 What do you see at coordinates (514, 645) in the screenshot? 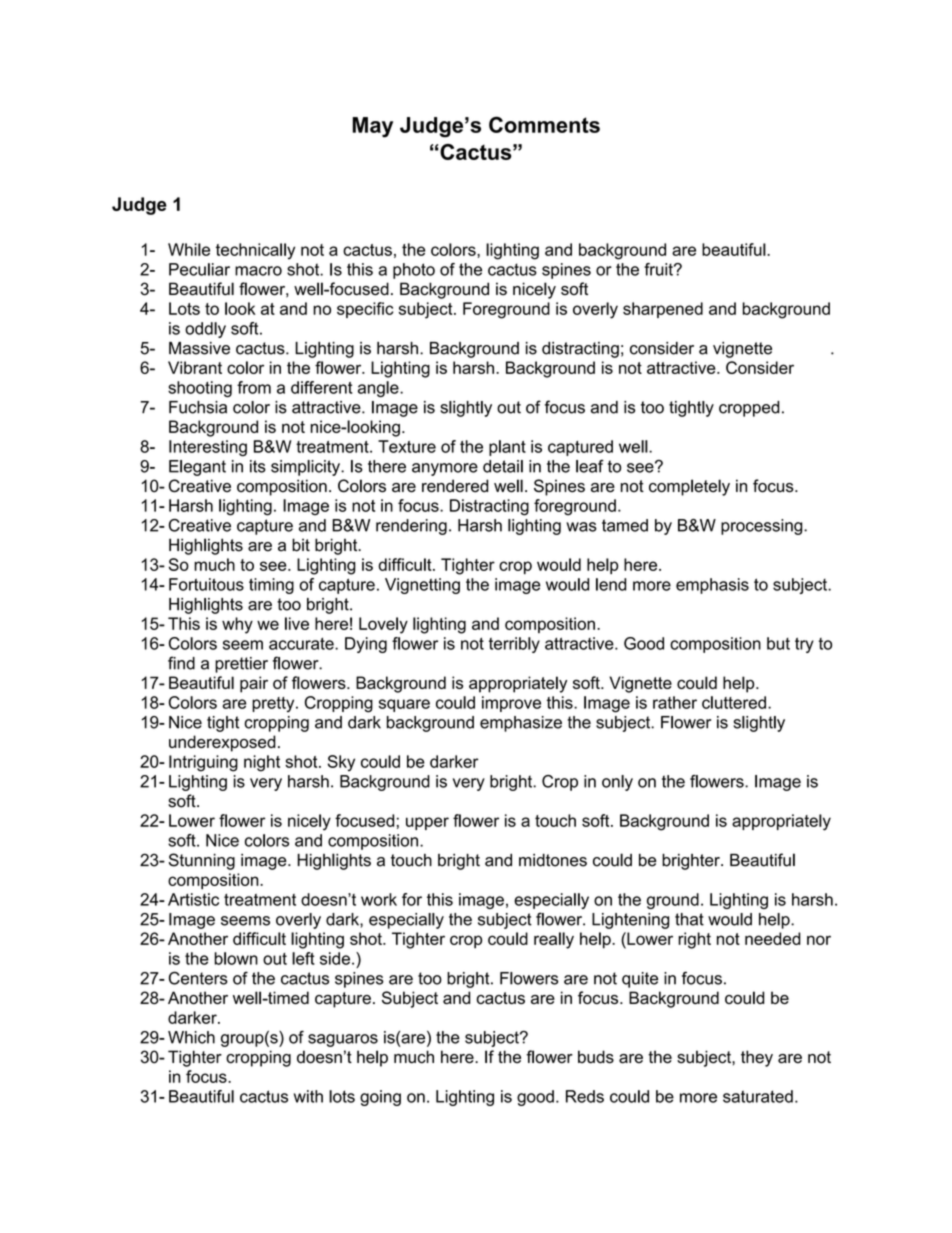
I see `terribly` at bounding box center [514, 645].
